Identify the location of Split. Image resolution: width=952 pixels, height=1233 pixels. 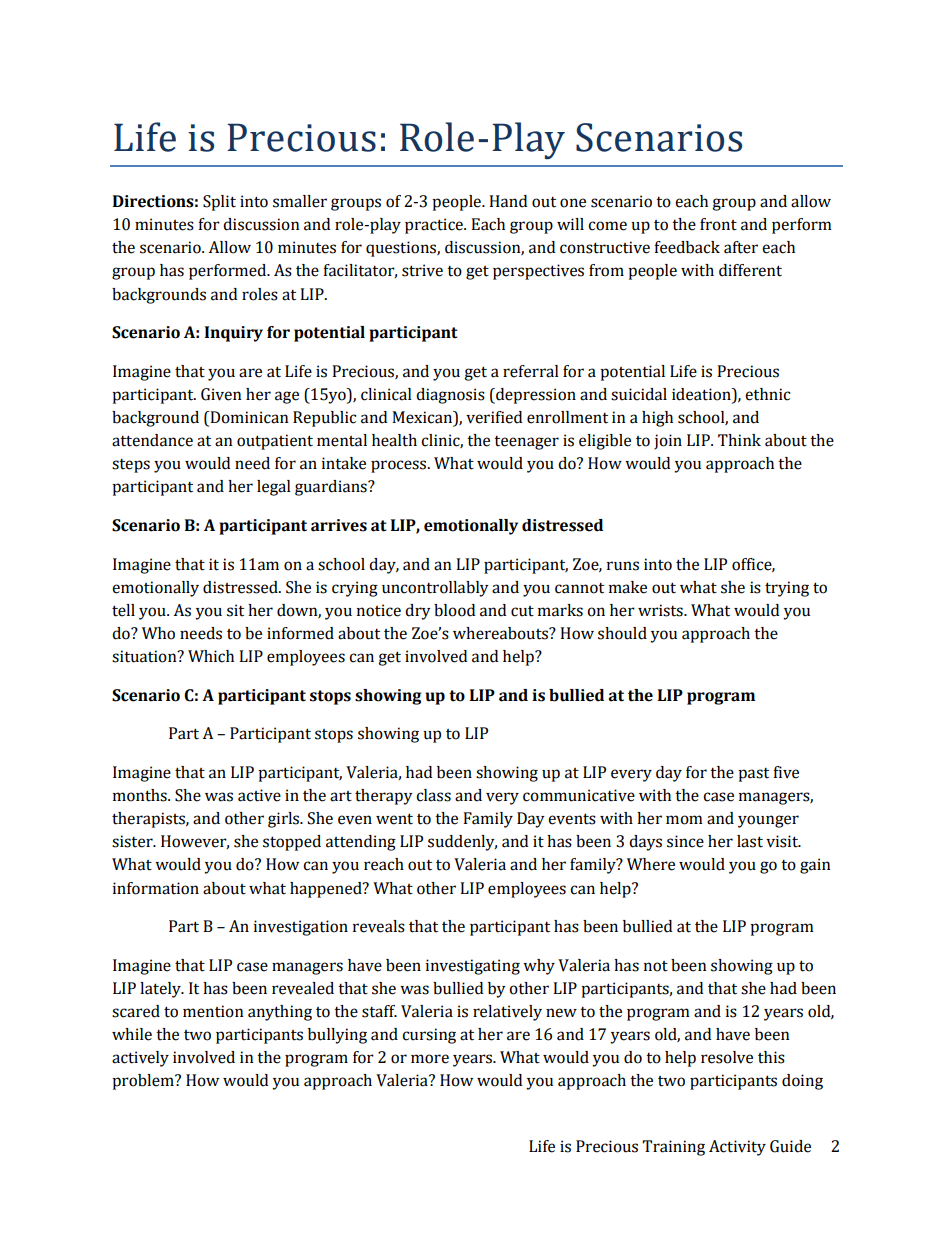
(219, 203).
